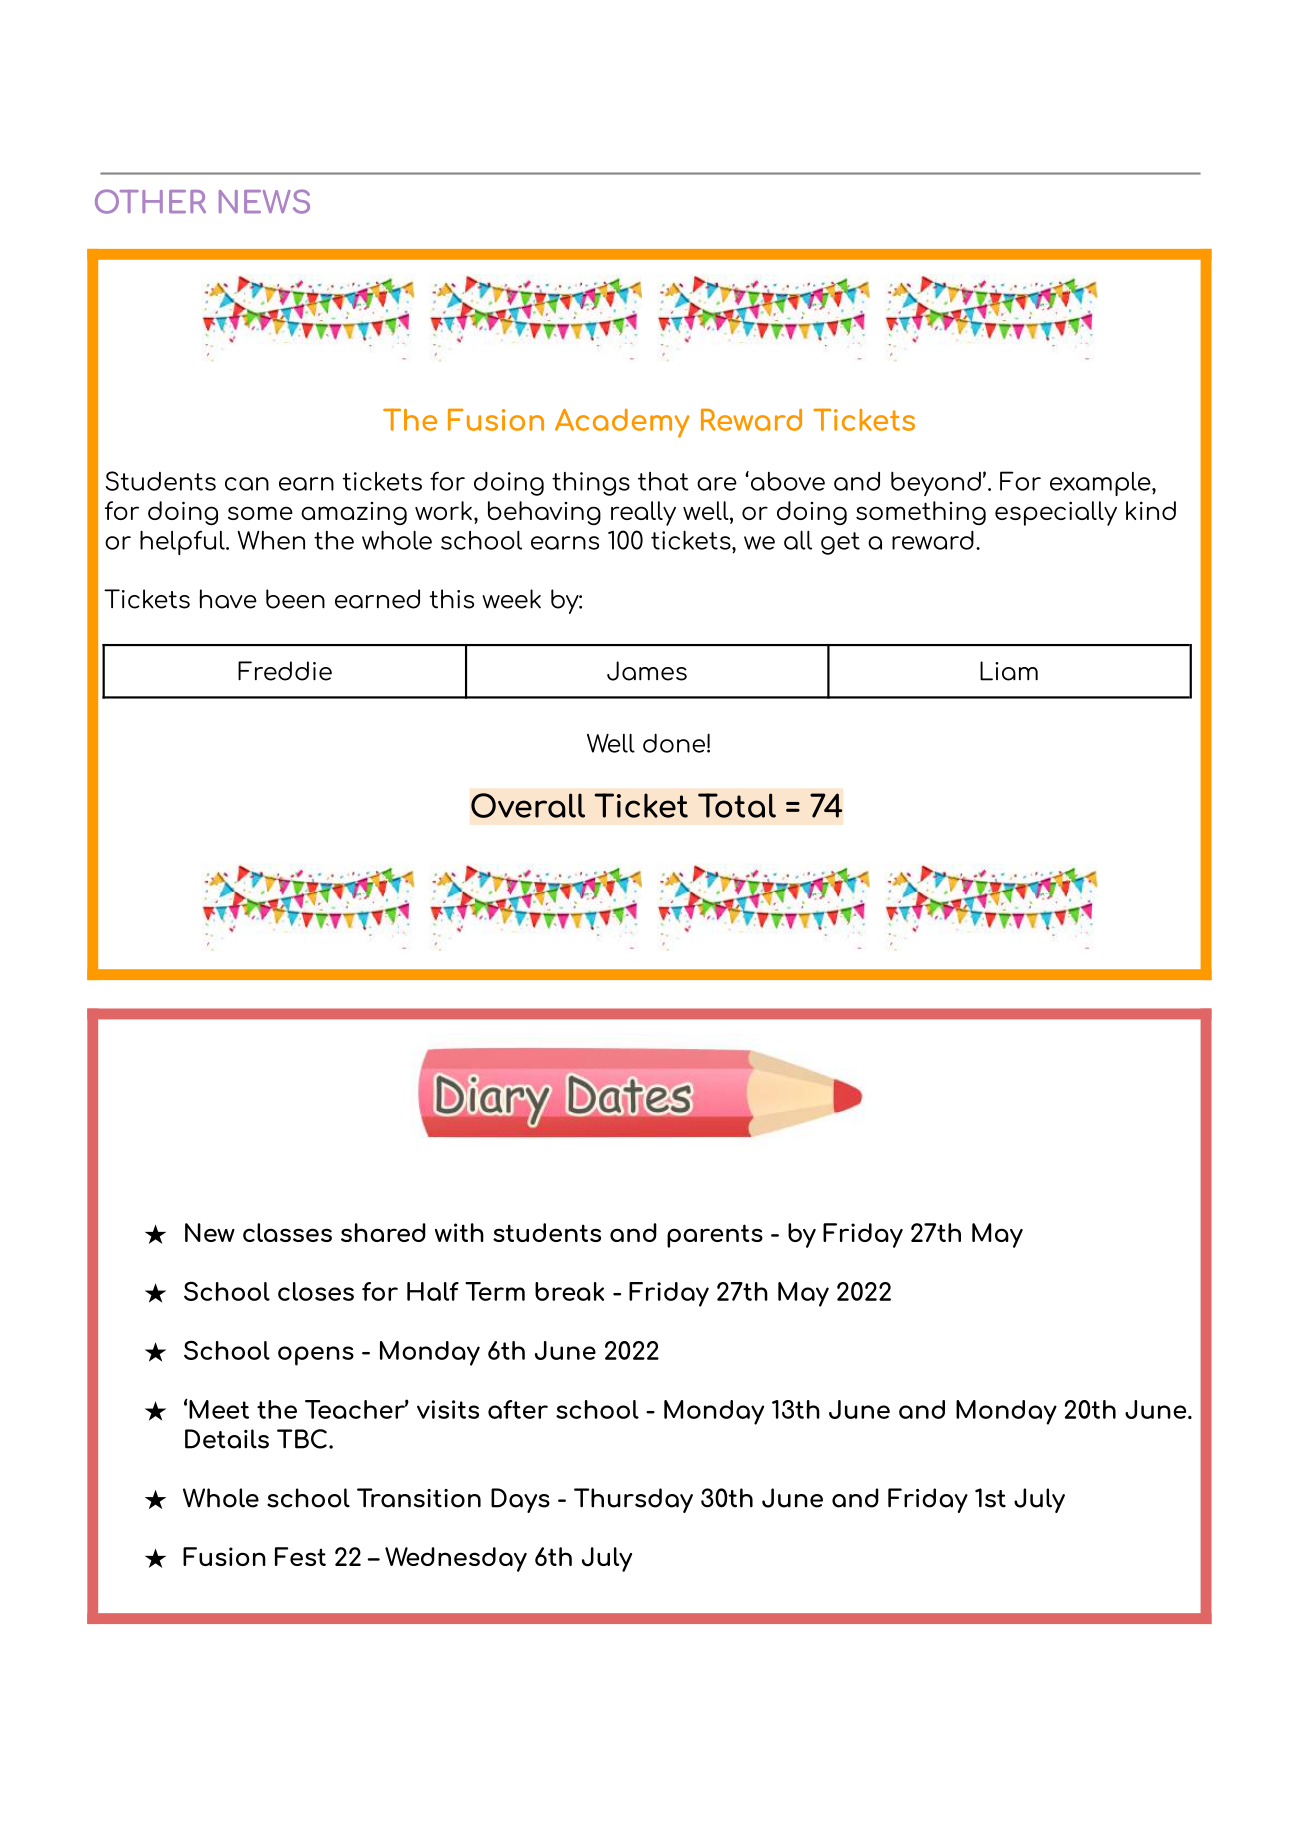 The image size is (1301, 1838). I want to click on Total, so click(737, 805).
